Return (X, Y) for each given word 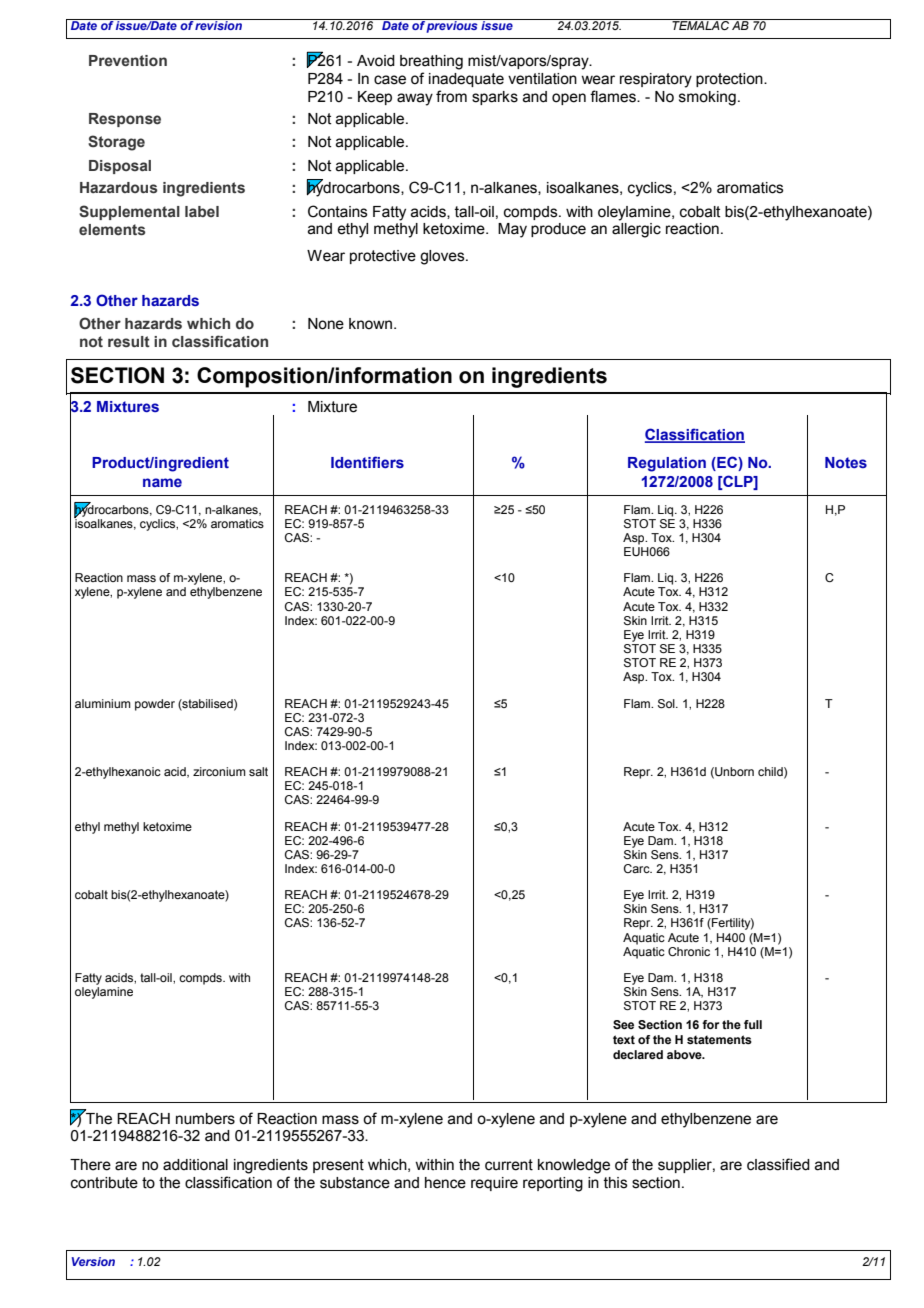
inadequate (466, 80)
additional (195, 1165)
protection (730, 80)
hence (445, 1183)
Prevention (128, 60)
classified (778, 1164)
